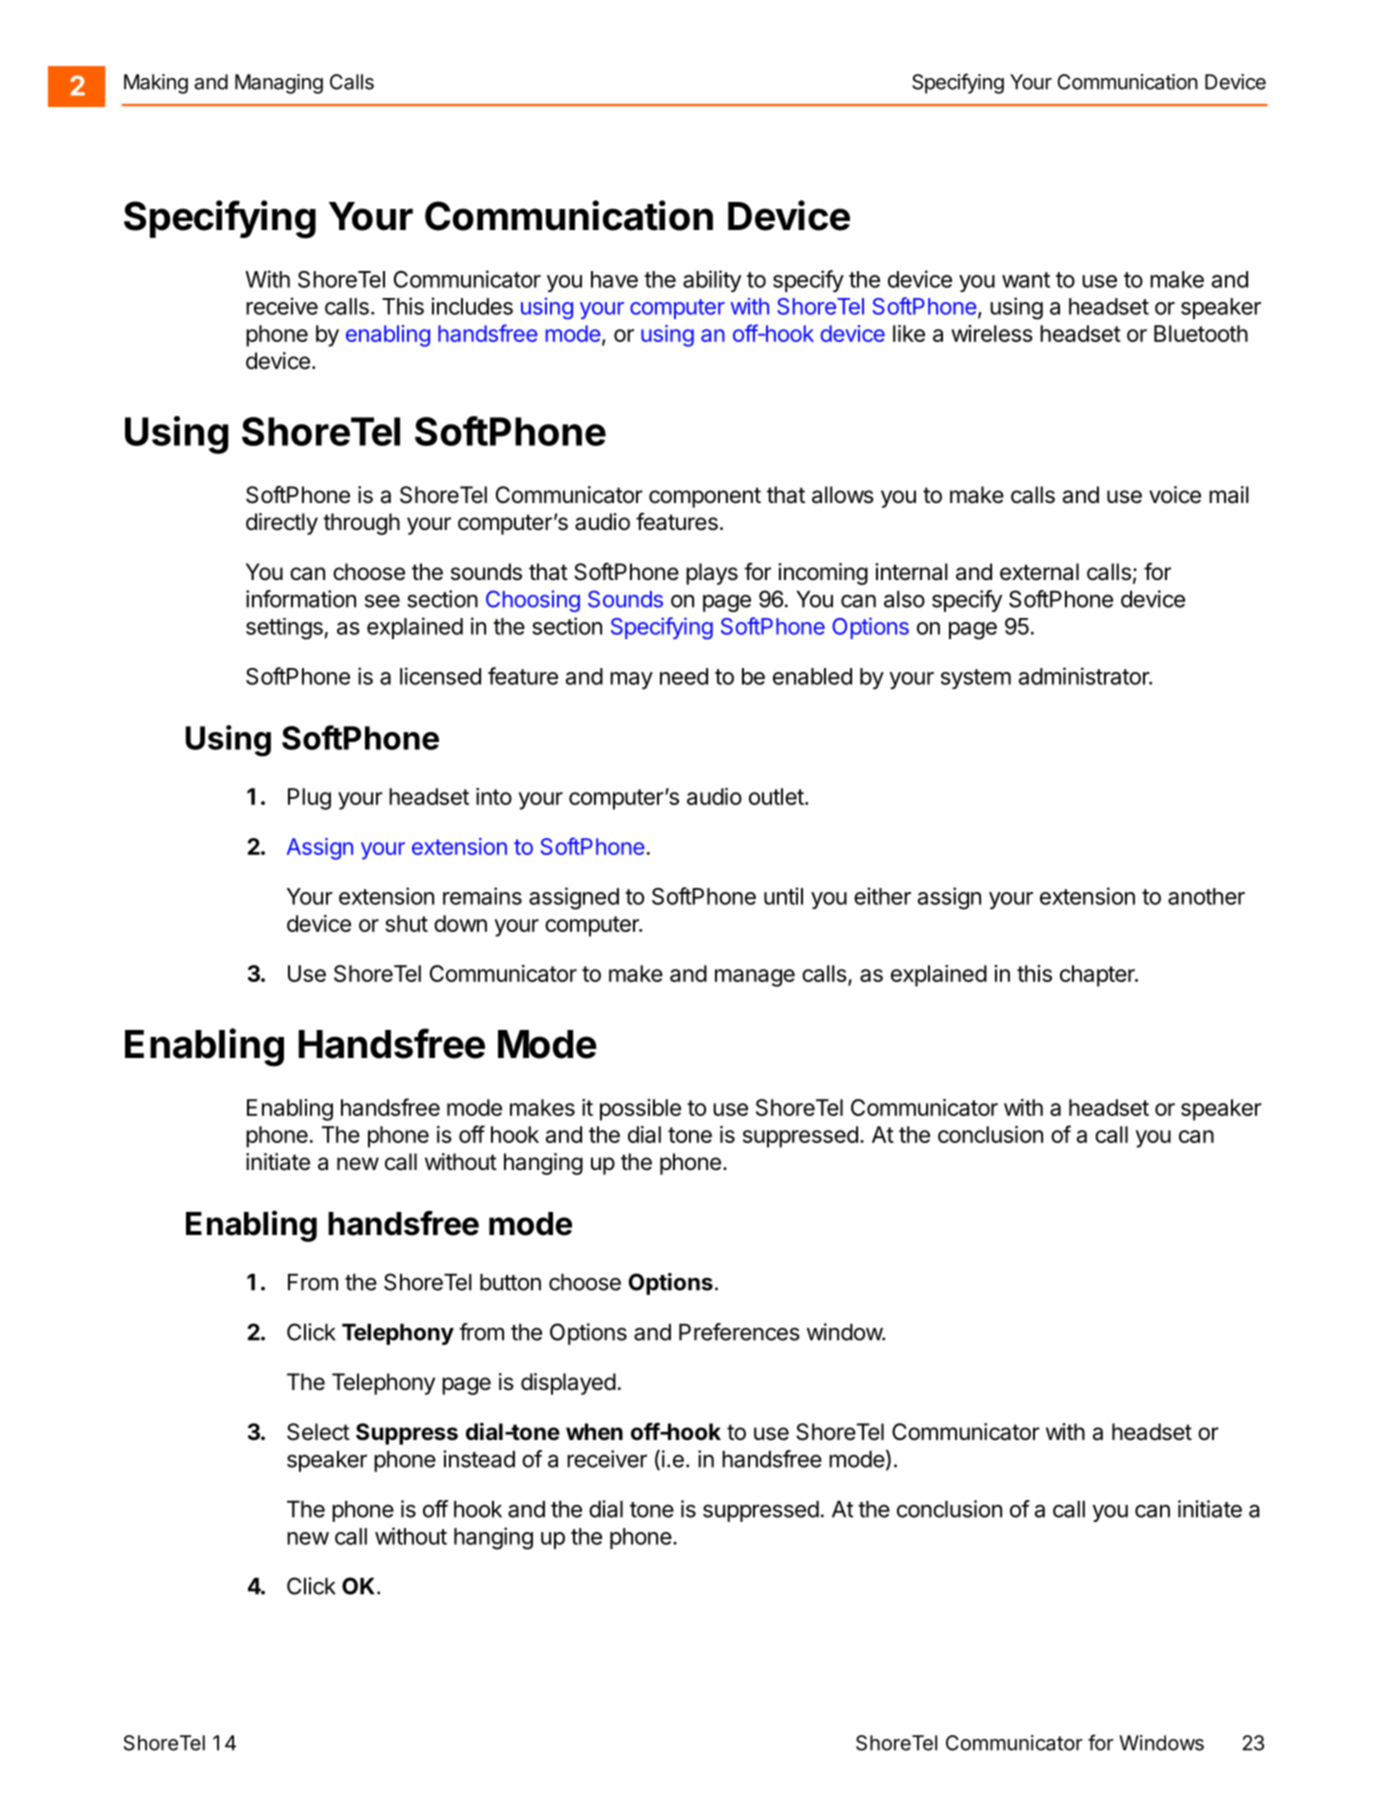  I want to click on Managing, so click(279, 84).
